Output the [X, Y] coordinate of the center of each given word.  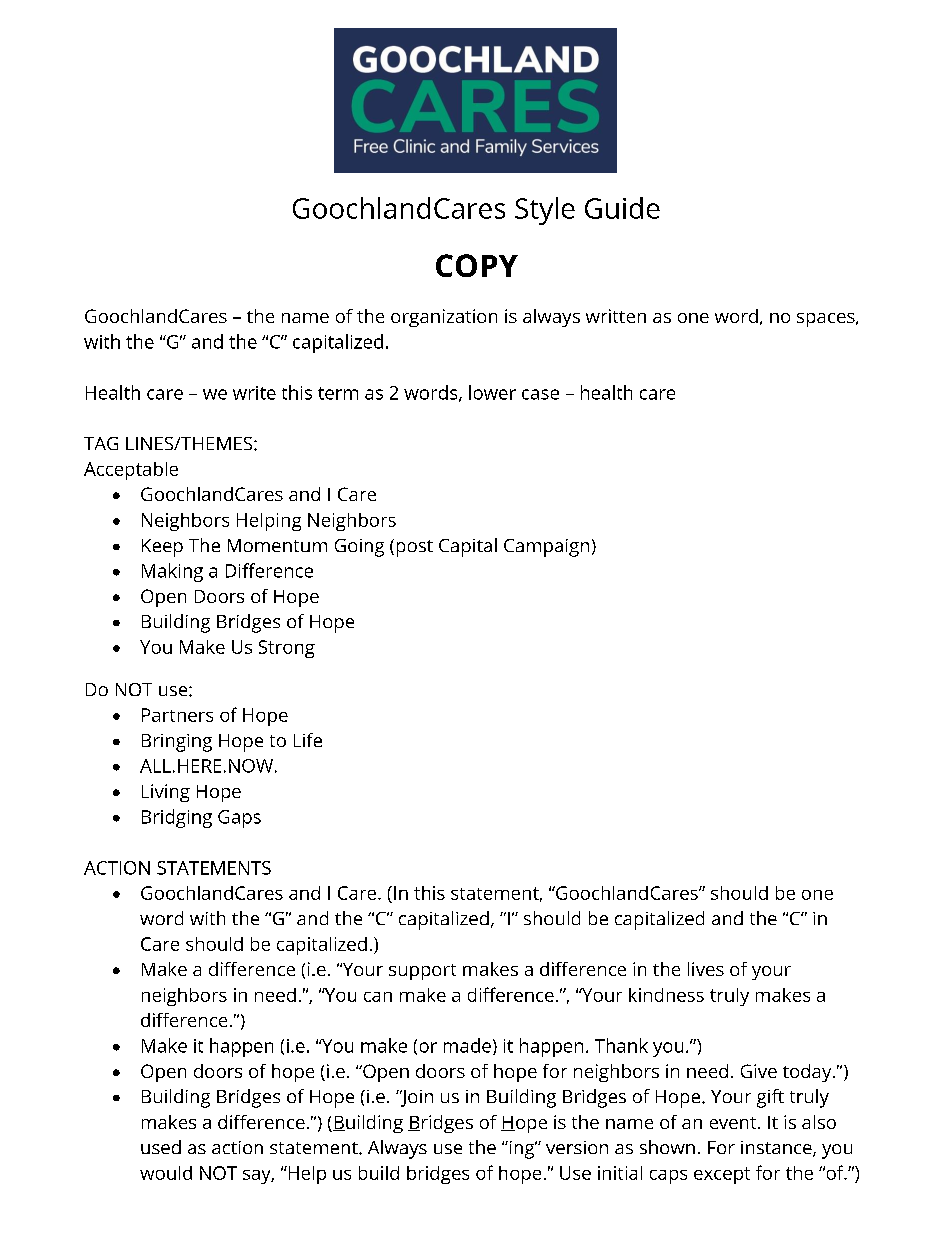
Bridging [177, 818]
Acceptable [131, 471]
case [540, 394]
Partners [177, 715]
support [422, 972]
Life [308, 740]
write [254, 393]
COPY [477, 265]
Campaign [546, 548]
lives [706, 969]
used [161, 1147]
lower [492, 392]
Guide [622, 208]
